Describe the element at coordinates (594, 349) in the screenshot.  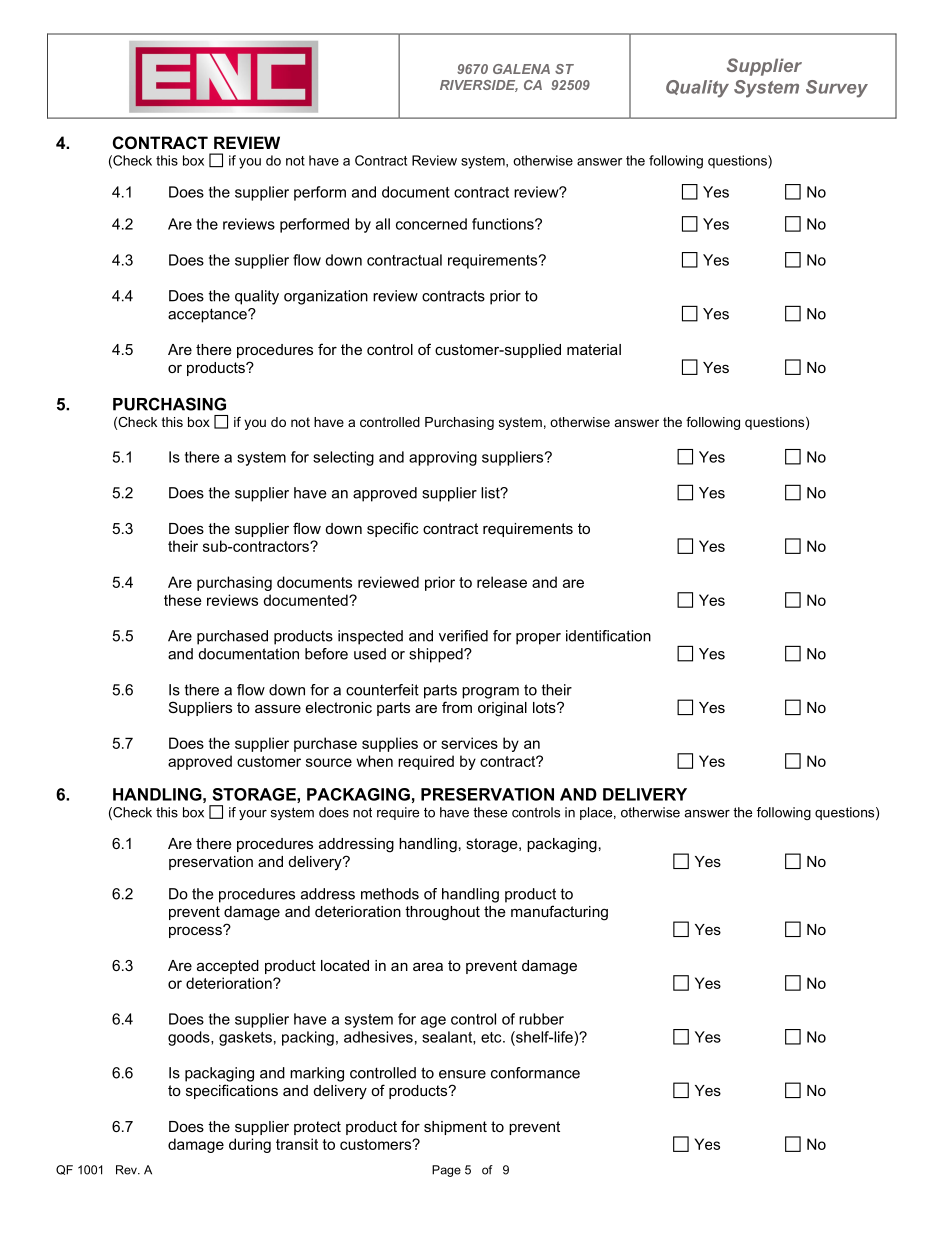
I see `material` at that location.
